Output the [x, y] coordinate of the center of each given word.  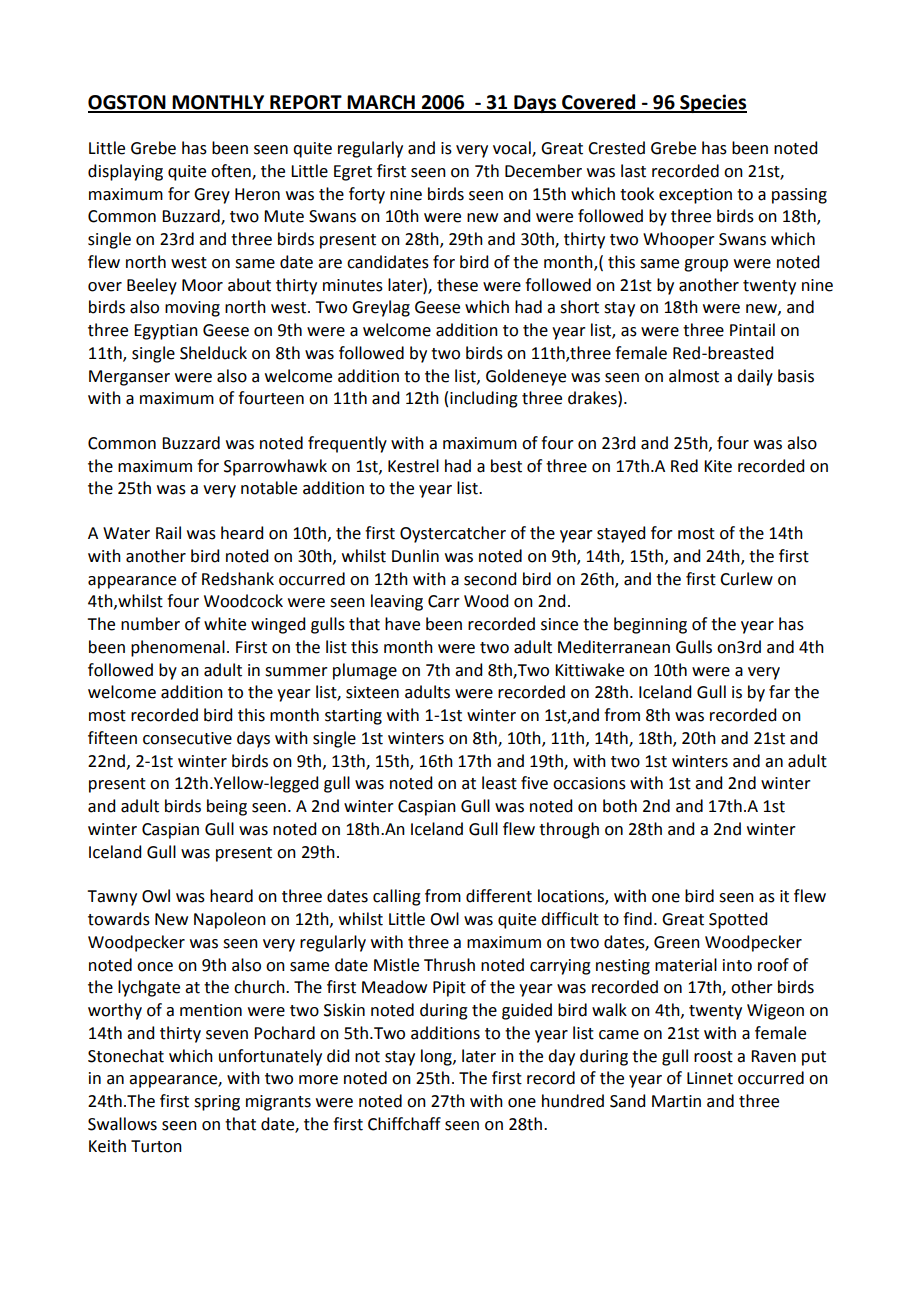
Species [712, 103]
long [437, 1057]
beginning [650, 625]
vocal [513, 149]
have [402, 624]
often [232, 172]
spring [217, 1103]
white [225, 624]
